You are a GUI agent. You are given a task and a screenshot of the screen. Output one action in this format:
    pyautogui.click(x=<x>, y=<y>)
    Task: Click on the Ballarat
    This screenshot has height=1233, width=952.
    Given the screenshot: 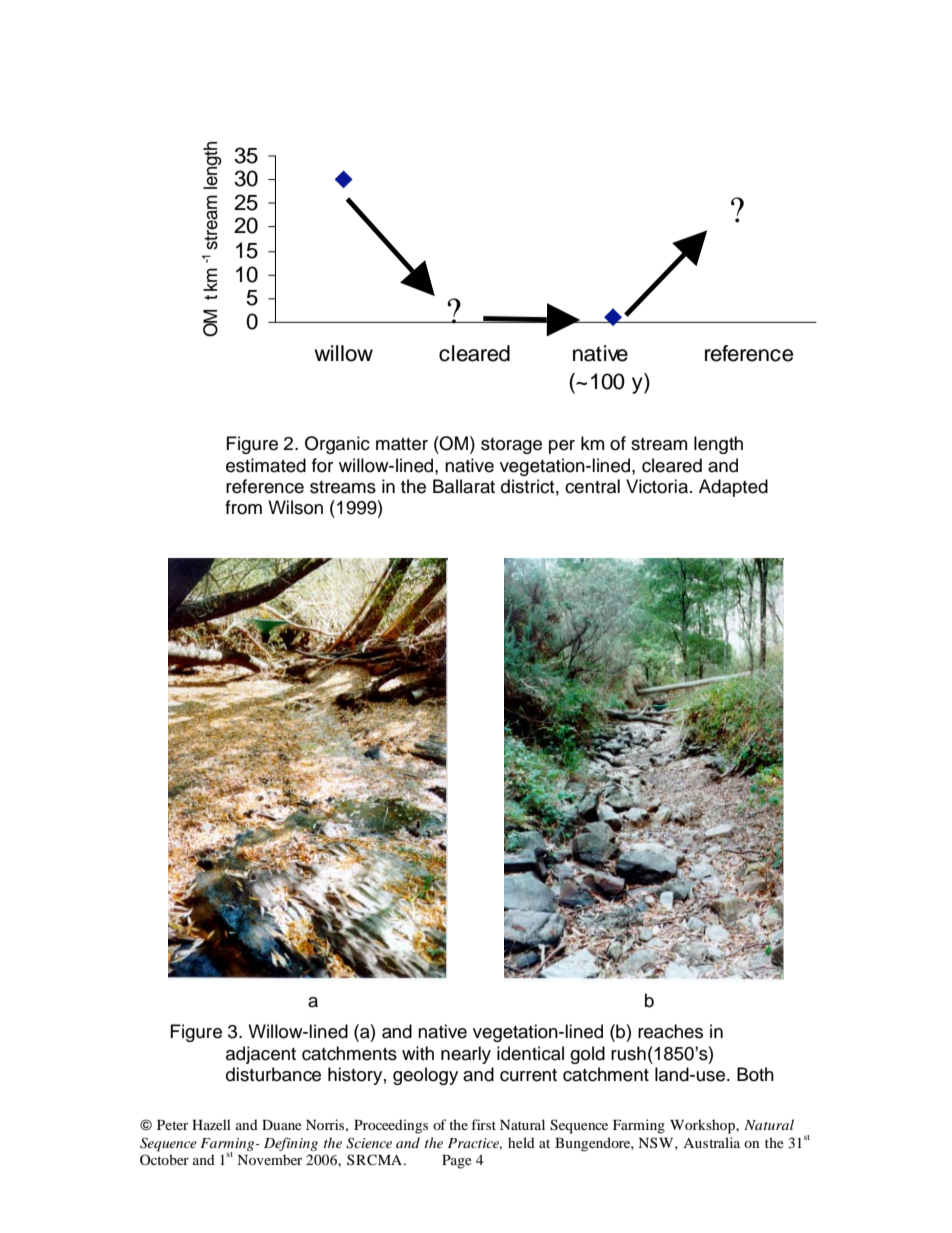 What is the action you would take?
    pyautogui.click(x=464, y=486)
